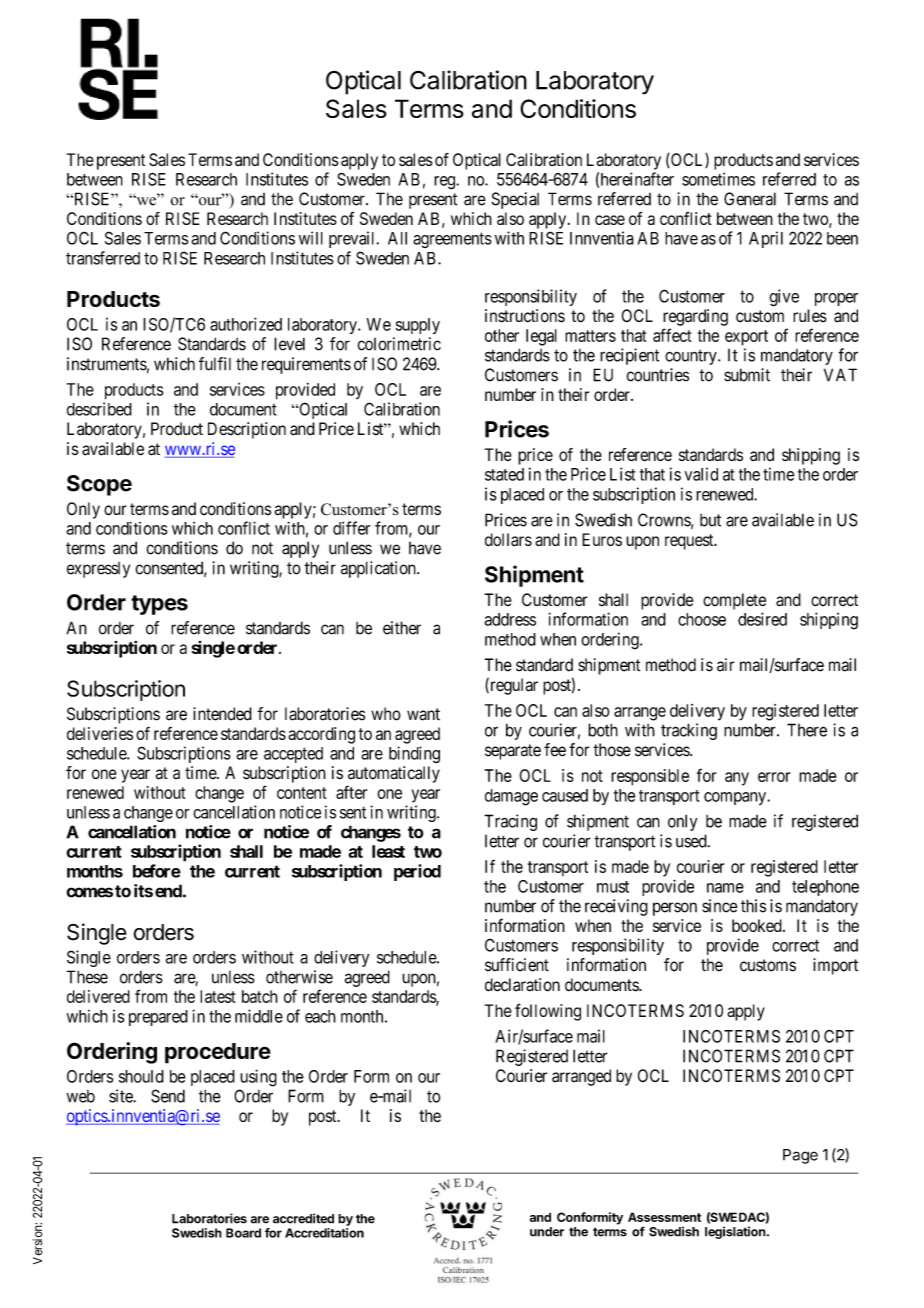 This screenshot has width=924, height=1308. What do you see at coordinates (508, 539) in the screenshot?
I see `dollars` at bounding box center [508, 539].
